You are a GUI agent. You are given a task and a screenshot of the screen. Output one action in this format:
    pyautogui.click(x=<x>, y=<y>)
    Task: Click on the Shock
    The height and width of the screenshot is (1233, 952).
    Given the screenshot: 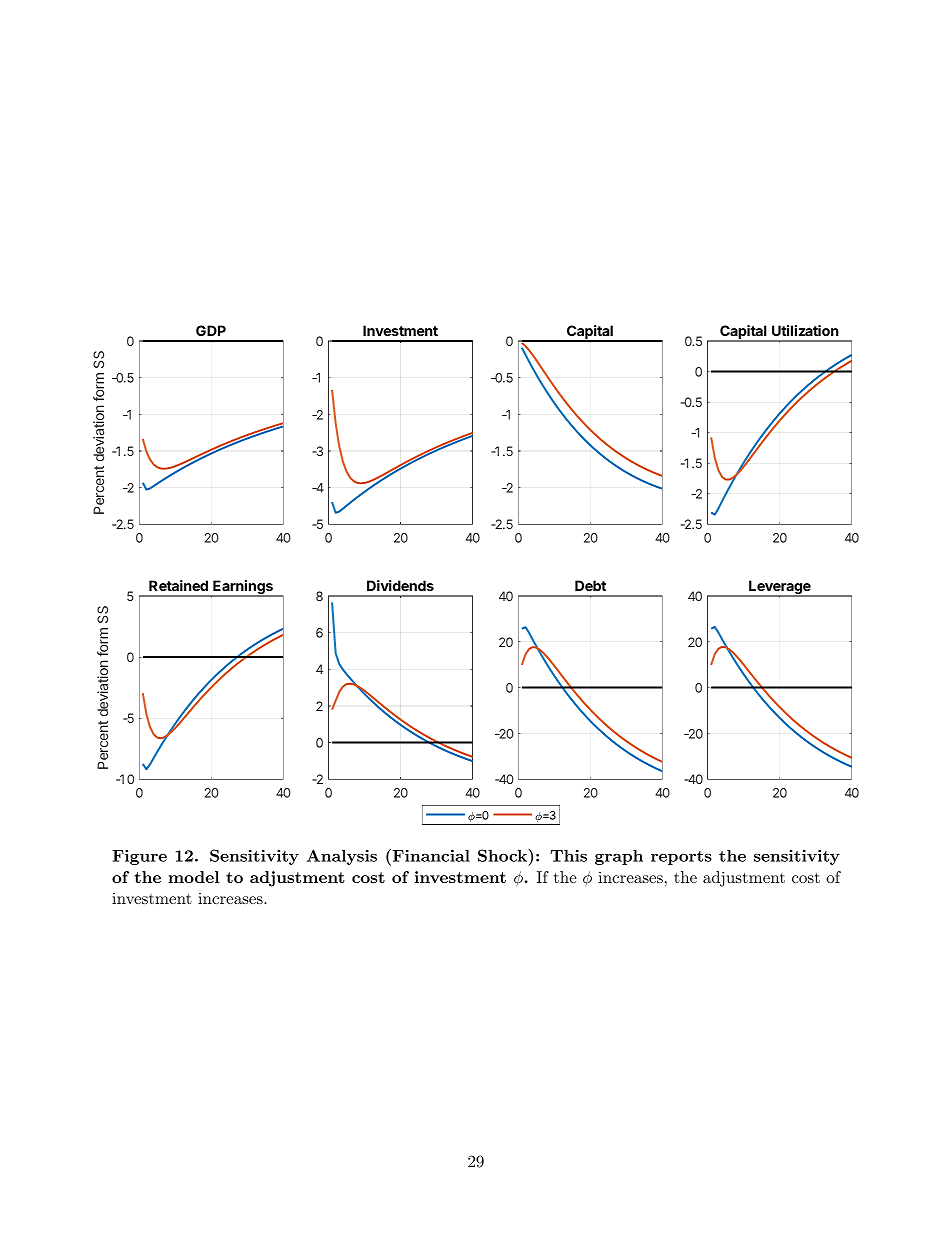 What is the action you would take?
    pyautogui.click(x=503, y=855)
